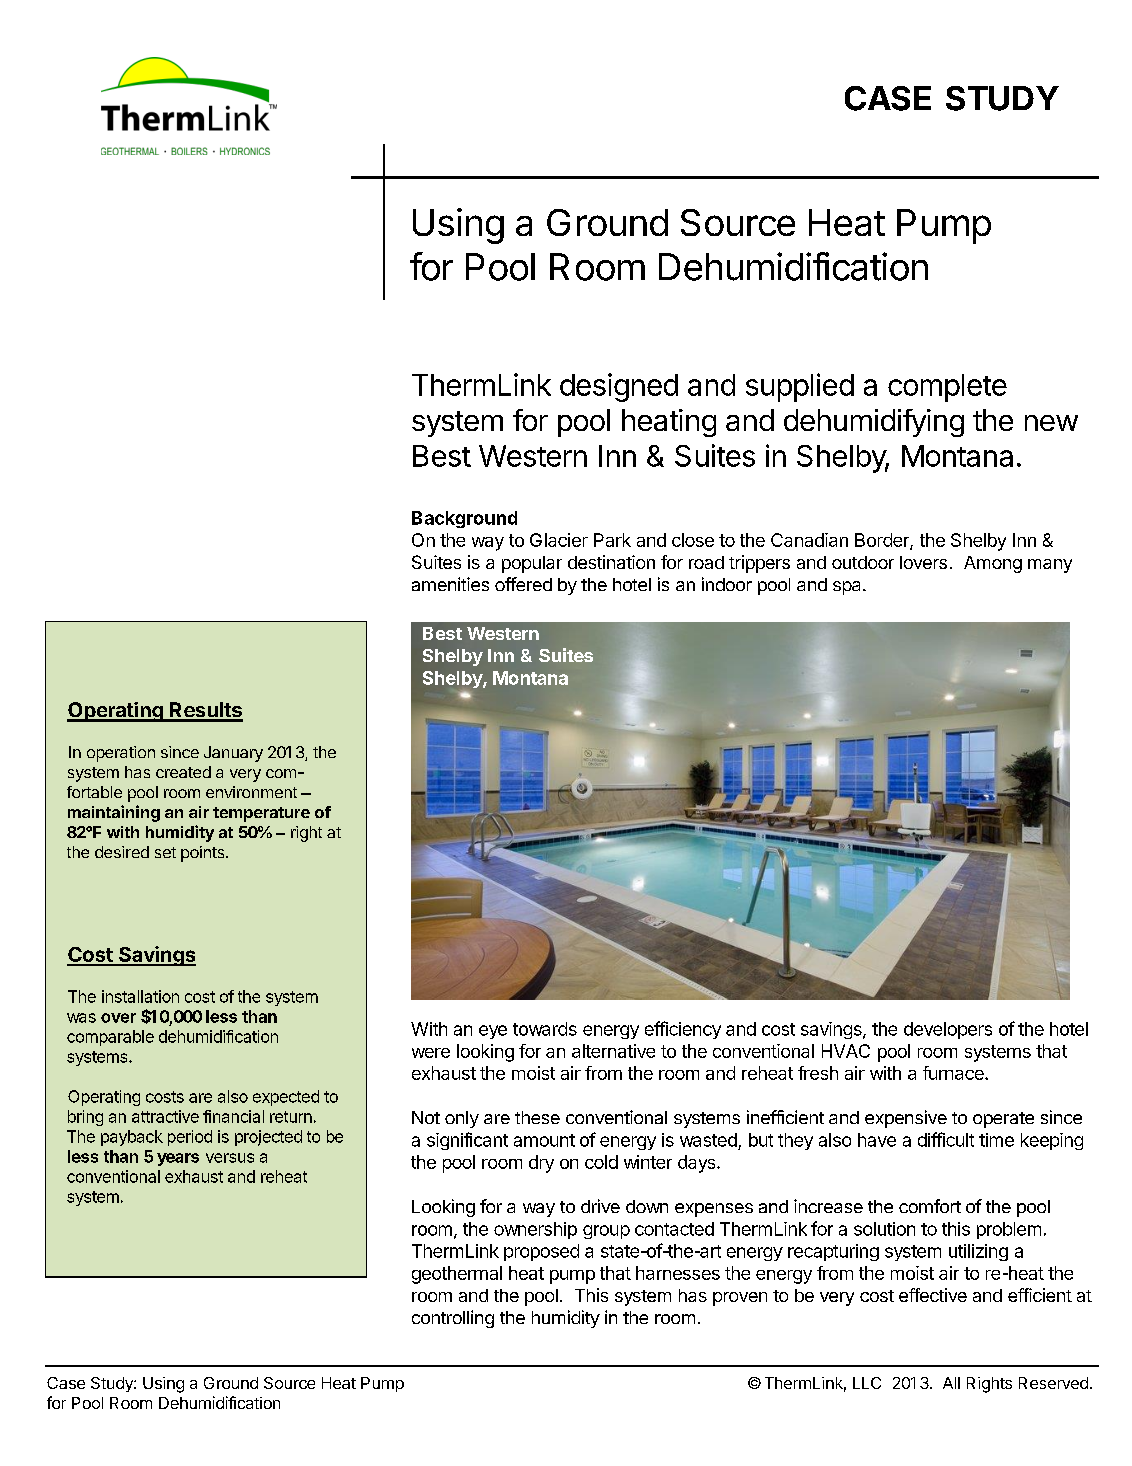 Image resolution: width=1132 pixels, height=1466 pixels. I want to click on January, so click(233, 754).
